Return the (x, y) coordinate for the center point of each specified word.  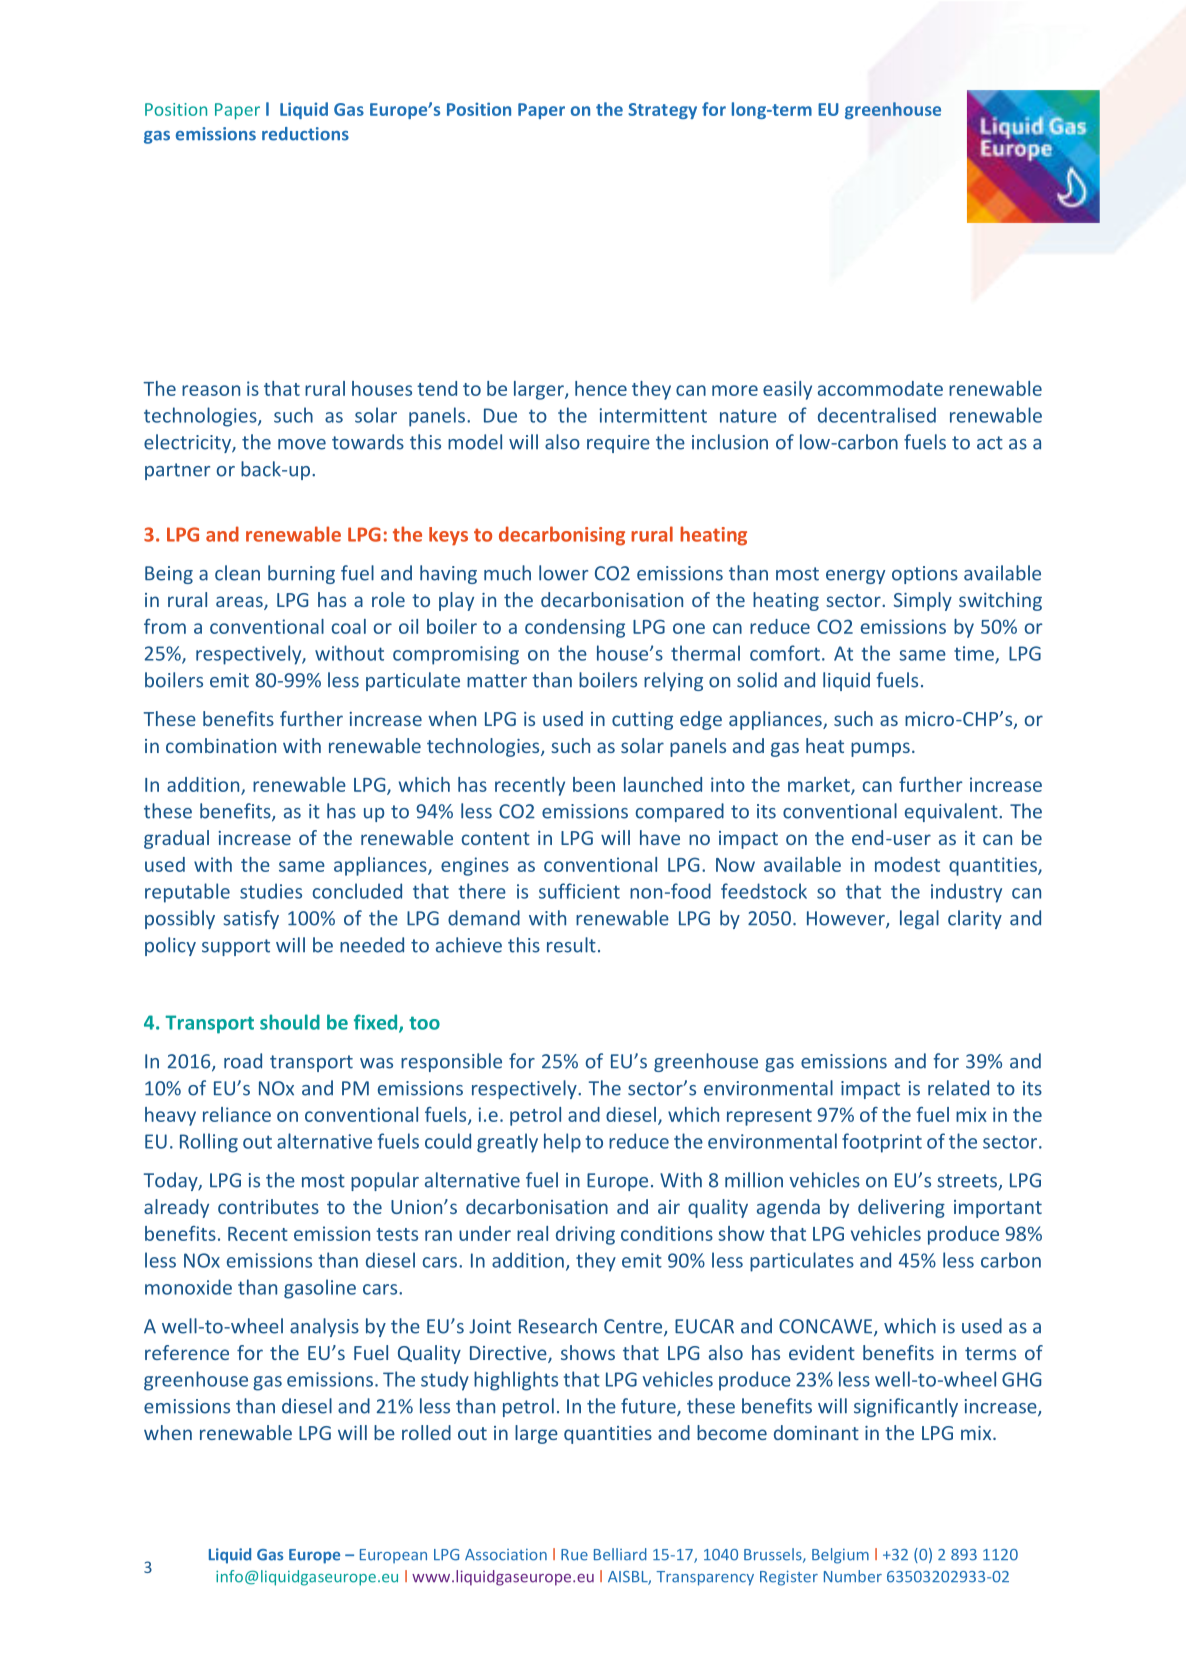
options (925, 575)
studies (271, 891)
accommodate (880, 388)
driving (585, 1235)
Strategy (662, 111)
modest (907, 864)
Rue (574, 1555)
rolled (426, 1432)
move (302, 444)
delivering (901, 1208)
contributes (268, 1206)
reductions (305, 134)
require (618, 444)
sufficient (579, 891)
